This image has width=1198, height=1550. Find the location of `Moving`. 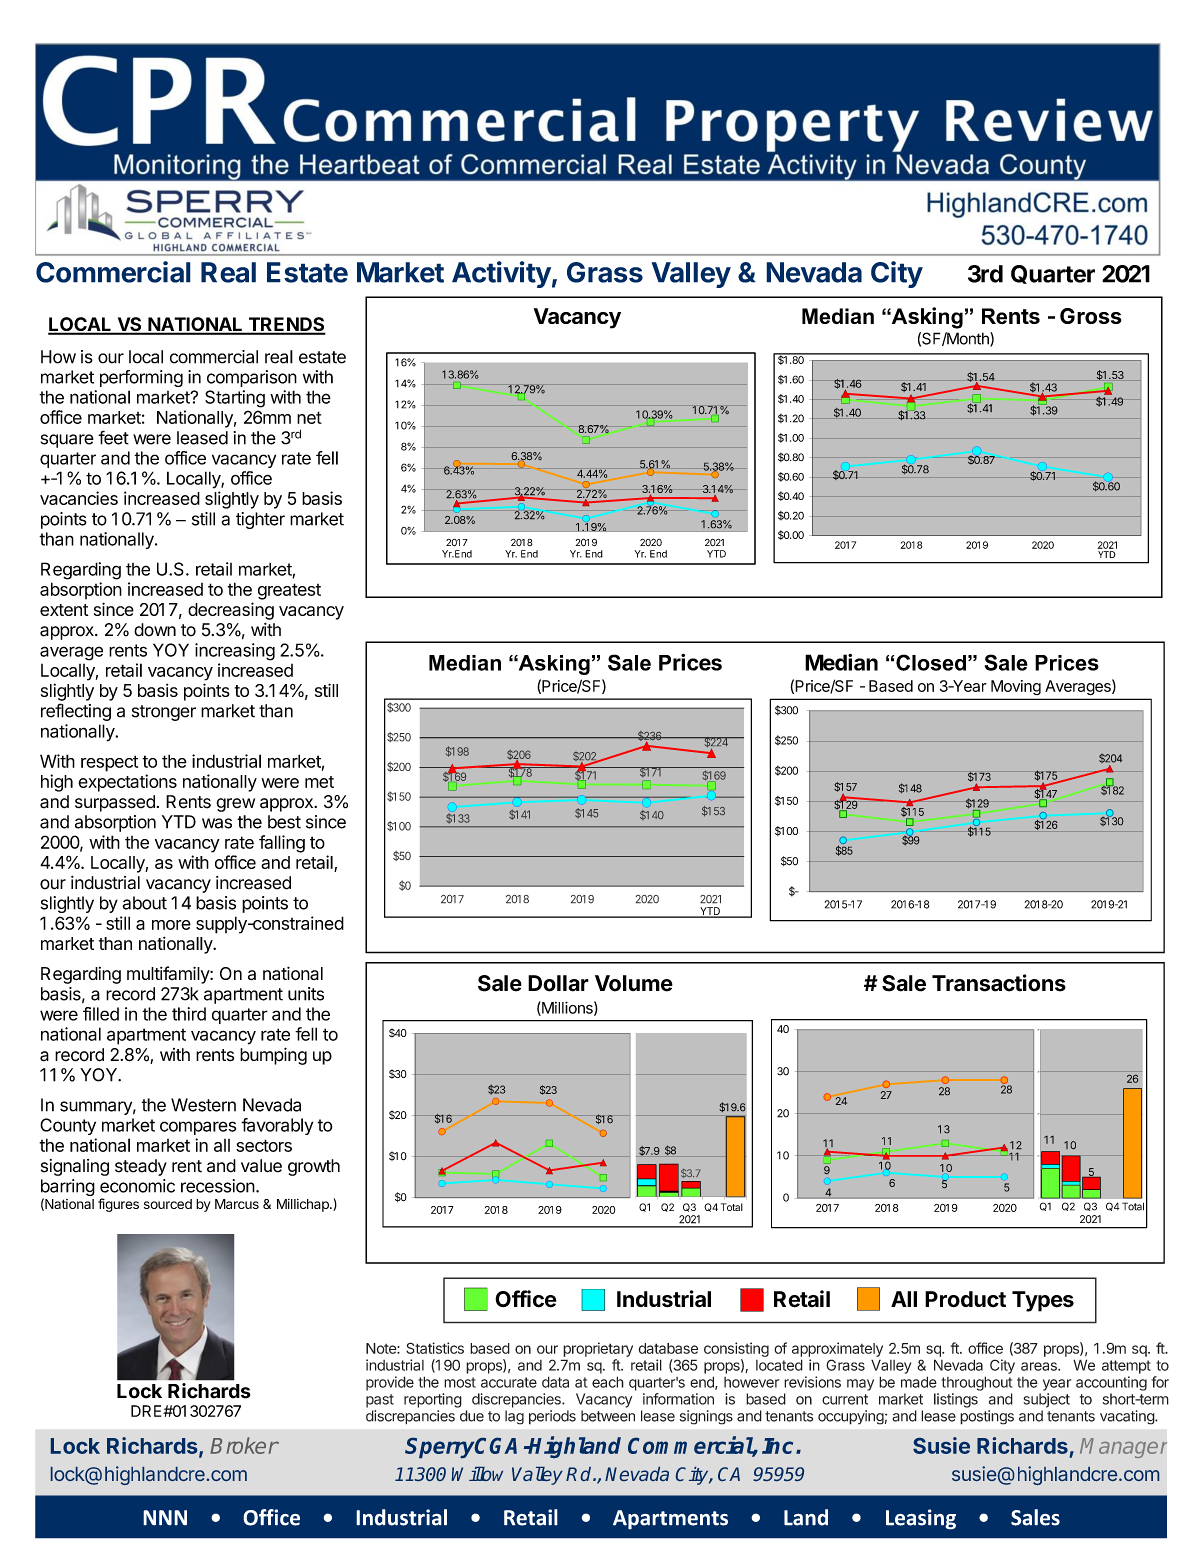

Moving is located at coordinates (1016, 687).
